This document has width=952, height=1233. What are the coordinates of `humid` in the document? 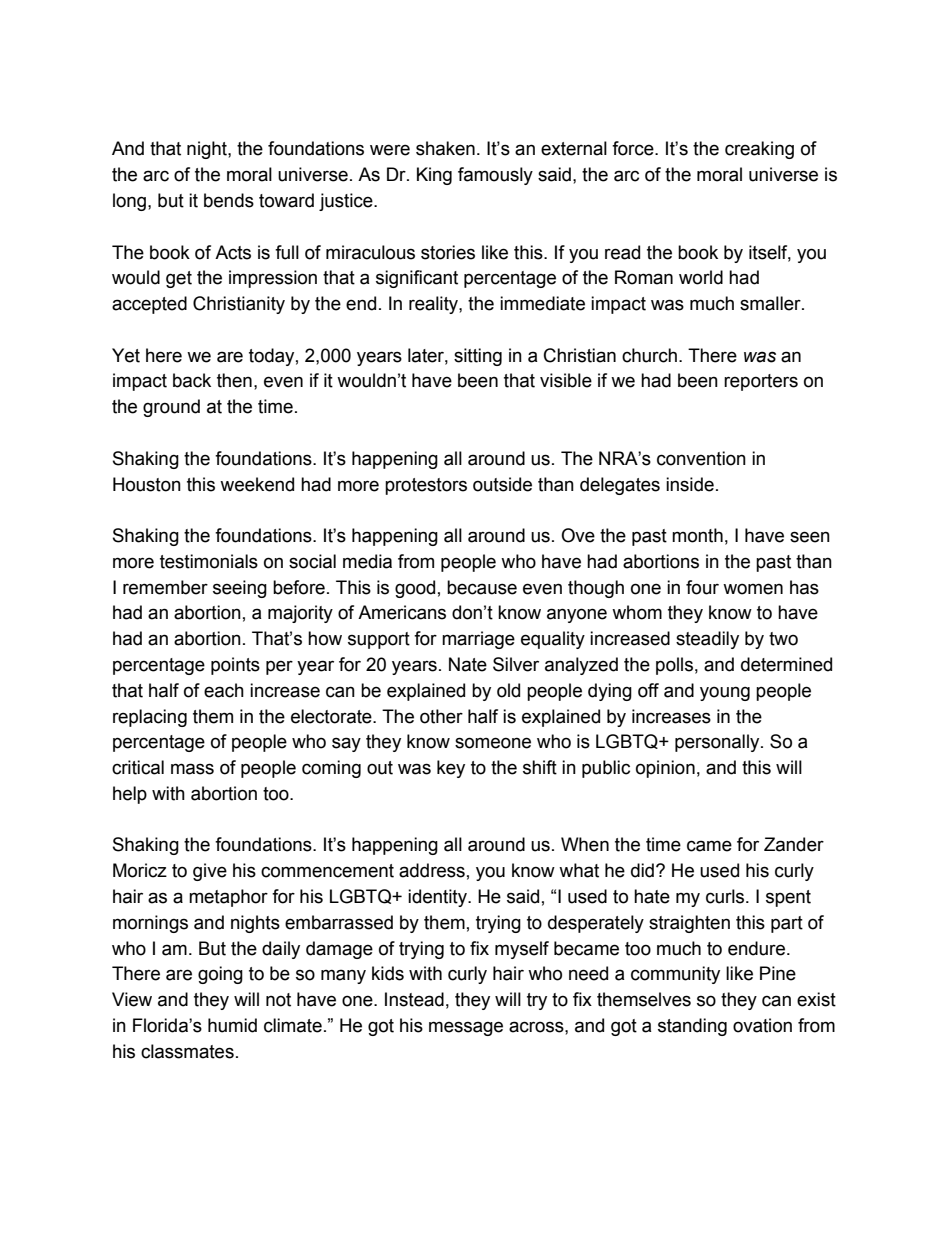 It's located at (232, 1025).
